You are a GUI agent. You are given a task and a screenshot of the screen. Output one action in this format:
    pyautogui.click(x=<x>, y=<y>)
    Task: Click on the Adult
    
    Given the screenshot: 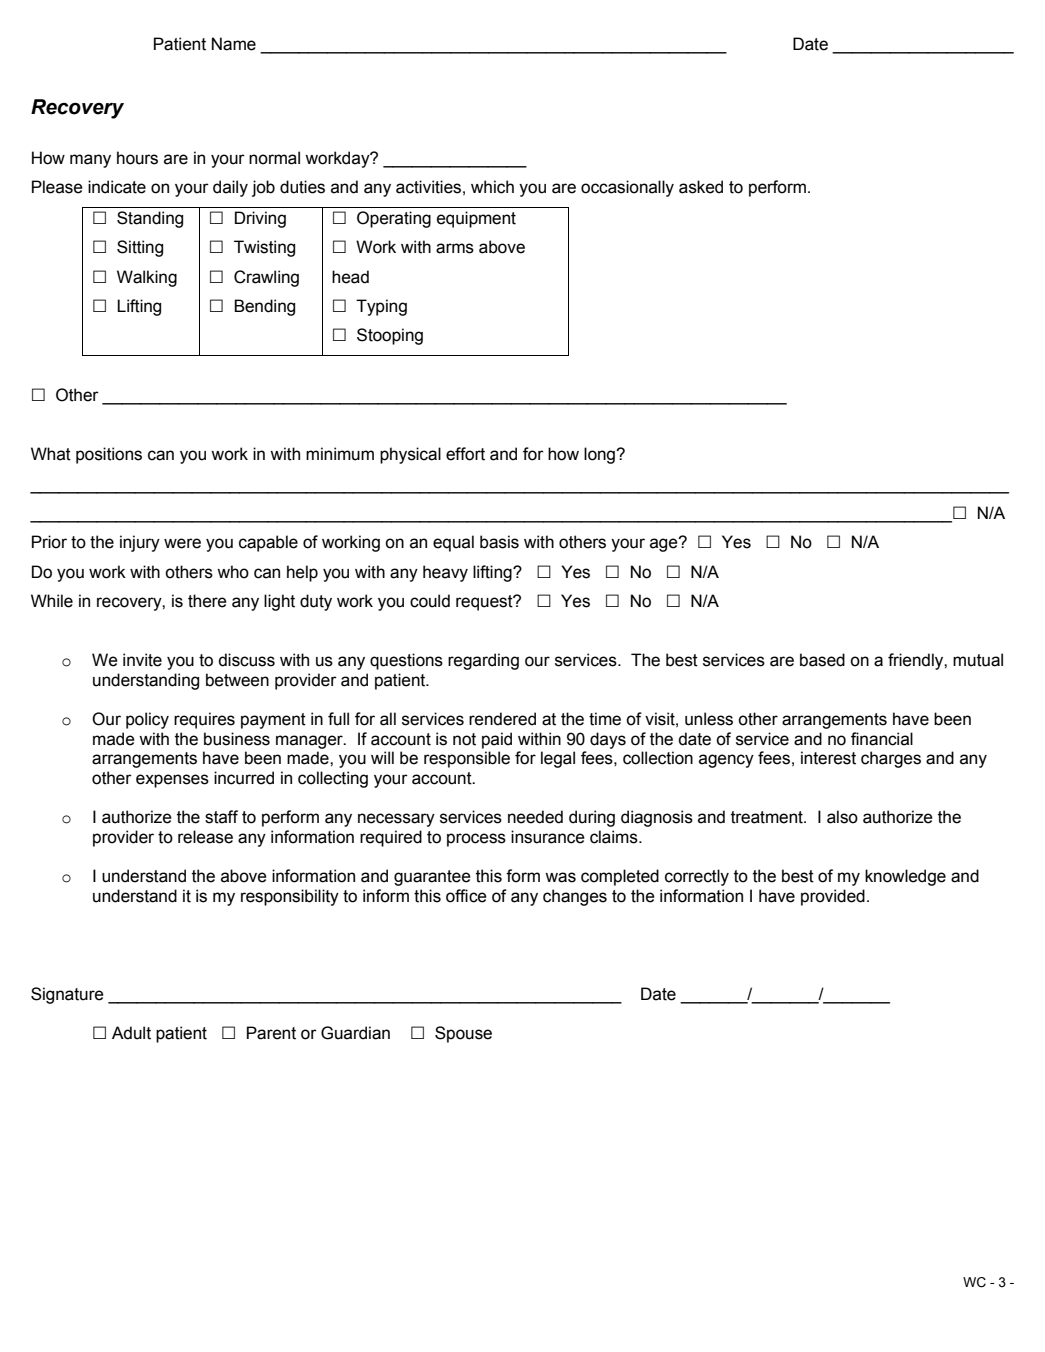 What is the action you would take?
    pyautogui.click(x=131, y=1033)
